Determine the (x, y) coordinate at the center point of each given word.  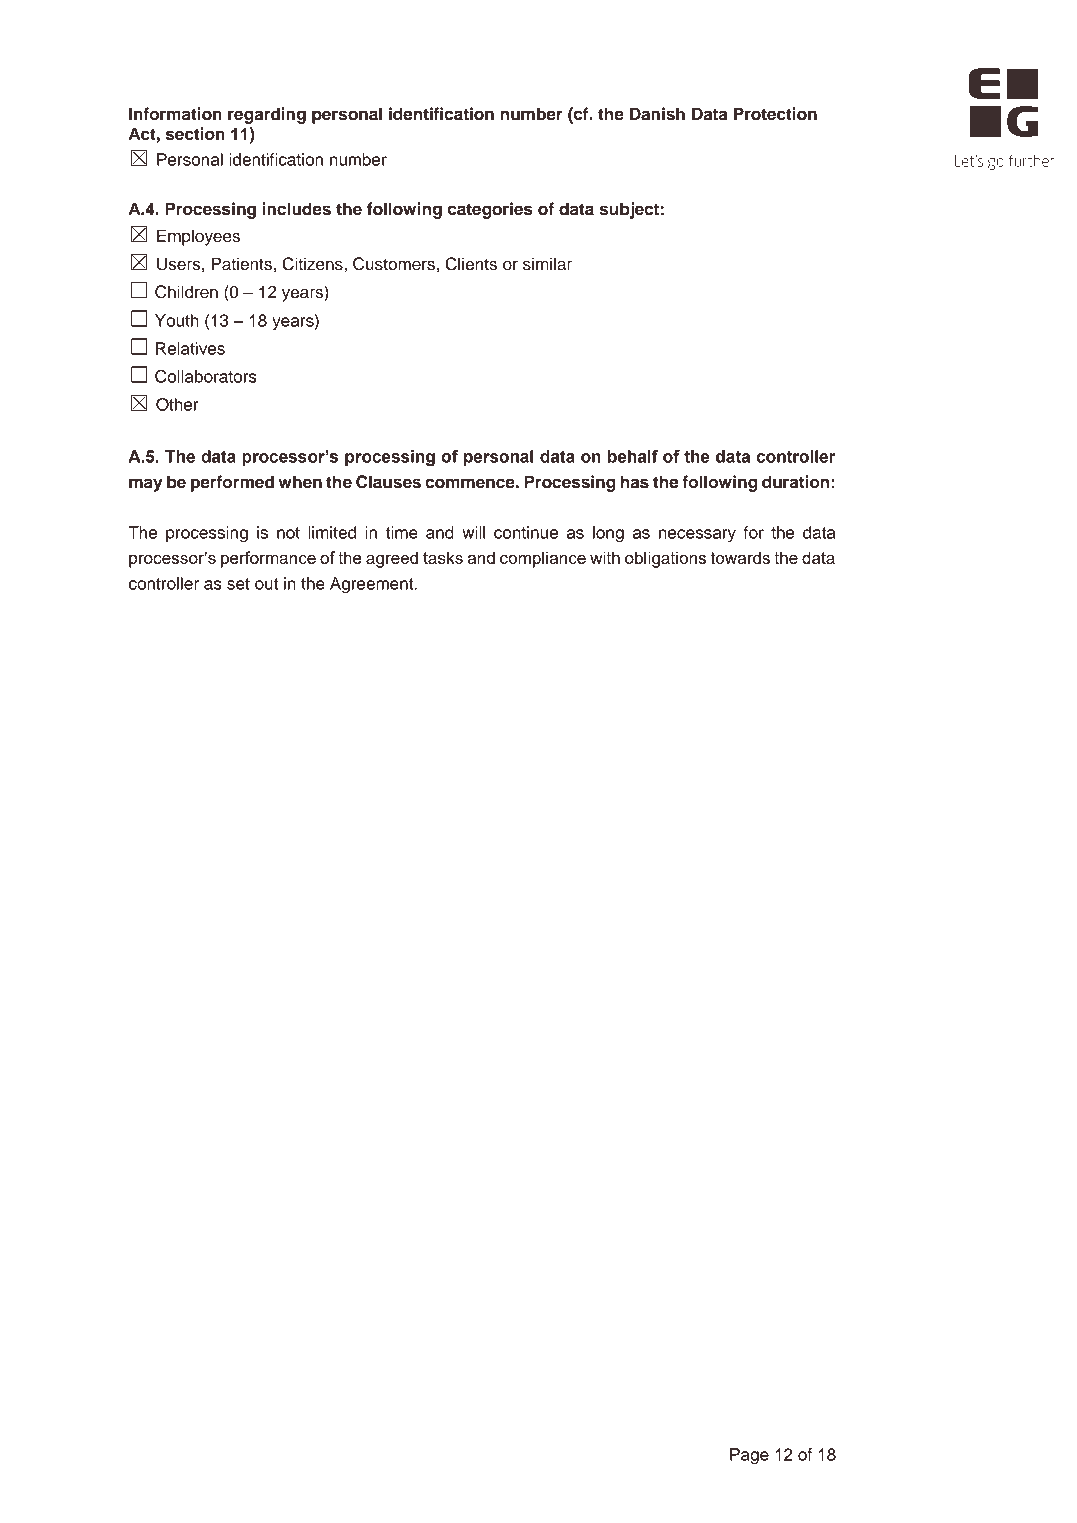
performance (268, 559)
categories (490, 210)
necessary (697, 535)
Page (749, 1456)
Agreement (373, 585)
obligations (665, 559)
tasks (443, 557)
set (238, 584)
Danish (657, 114)
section (195, 134)
